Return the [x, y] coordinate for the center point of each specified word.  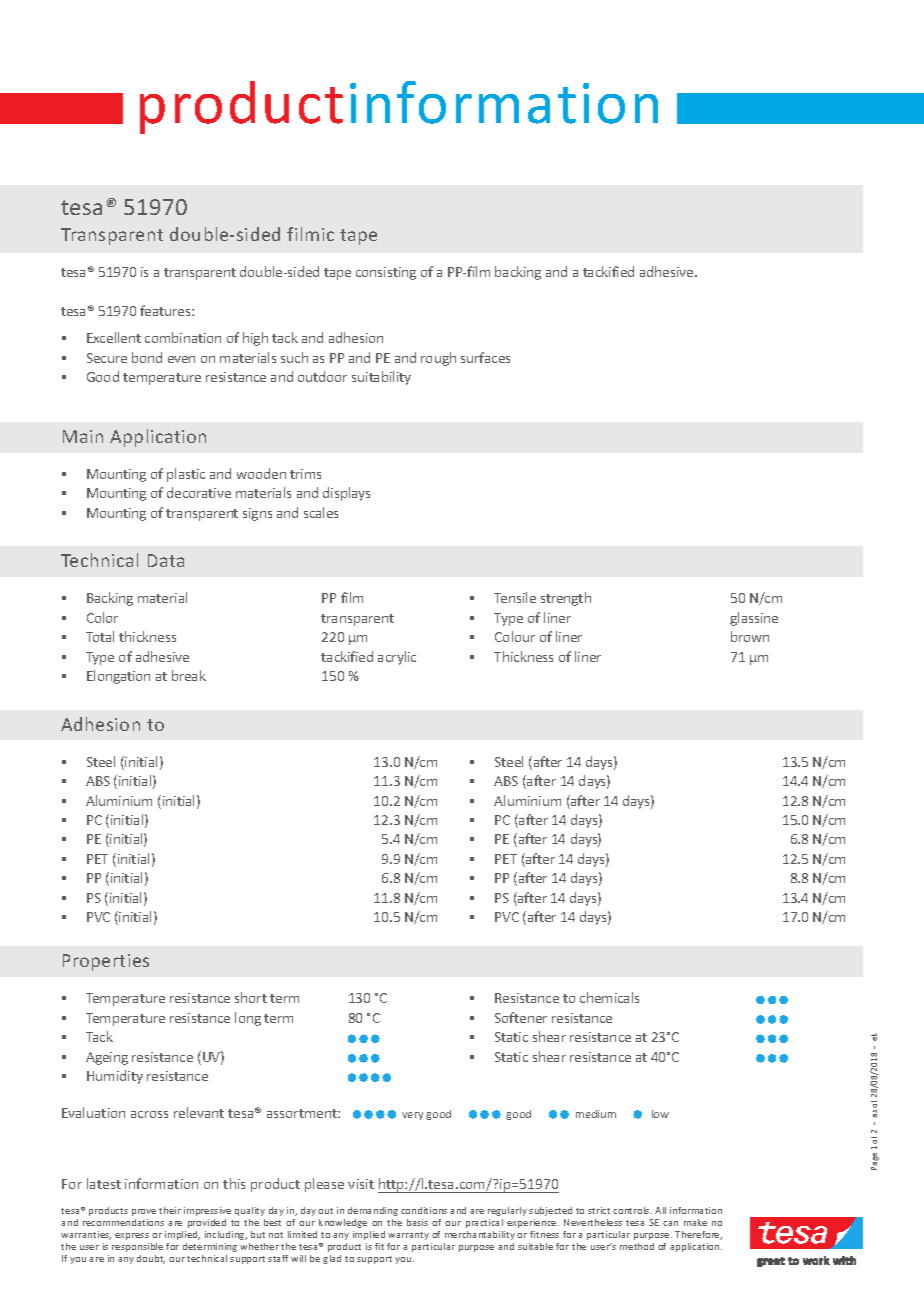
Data [166, 560]
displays [346, 494]
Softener [521, 1017]
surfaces [485, 357]
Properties [106, 962]
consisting [386, 273]
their [170, 1210]
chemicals [609, 997]
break [189, 675]
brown [750, 636]
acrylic [397, 658]
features [166, 310]
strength [566, 599]
